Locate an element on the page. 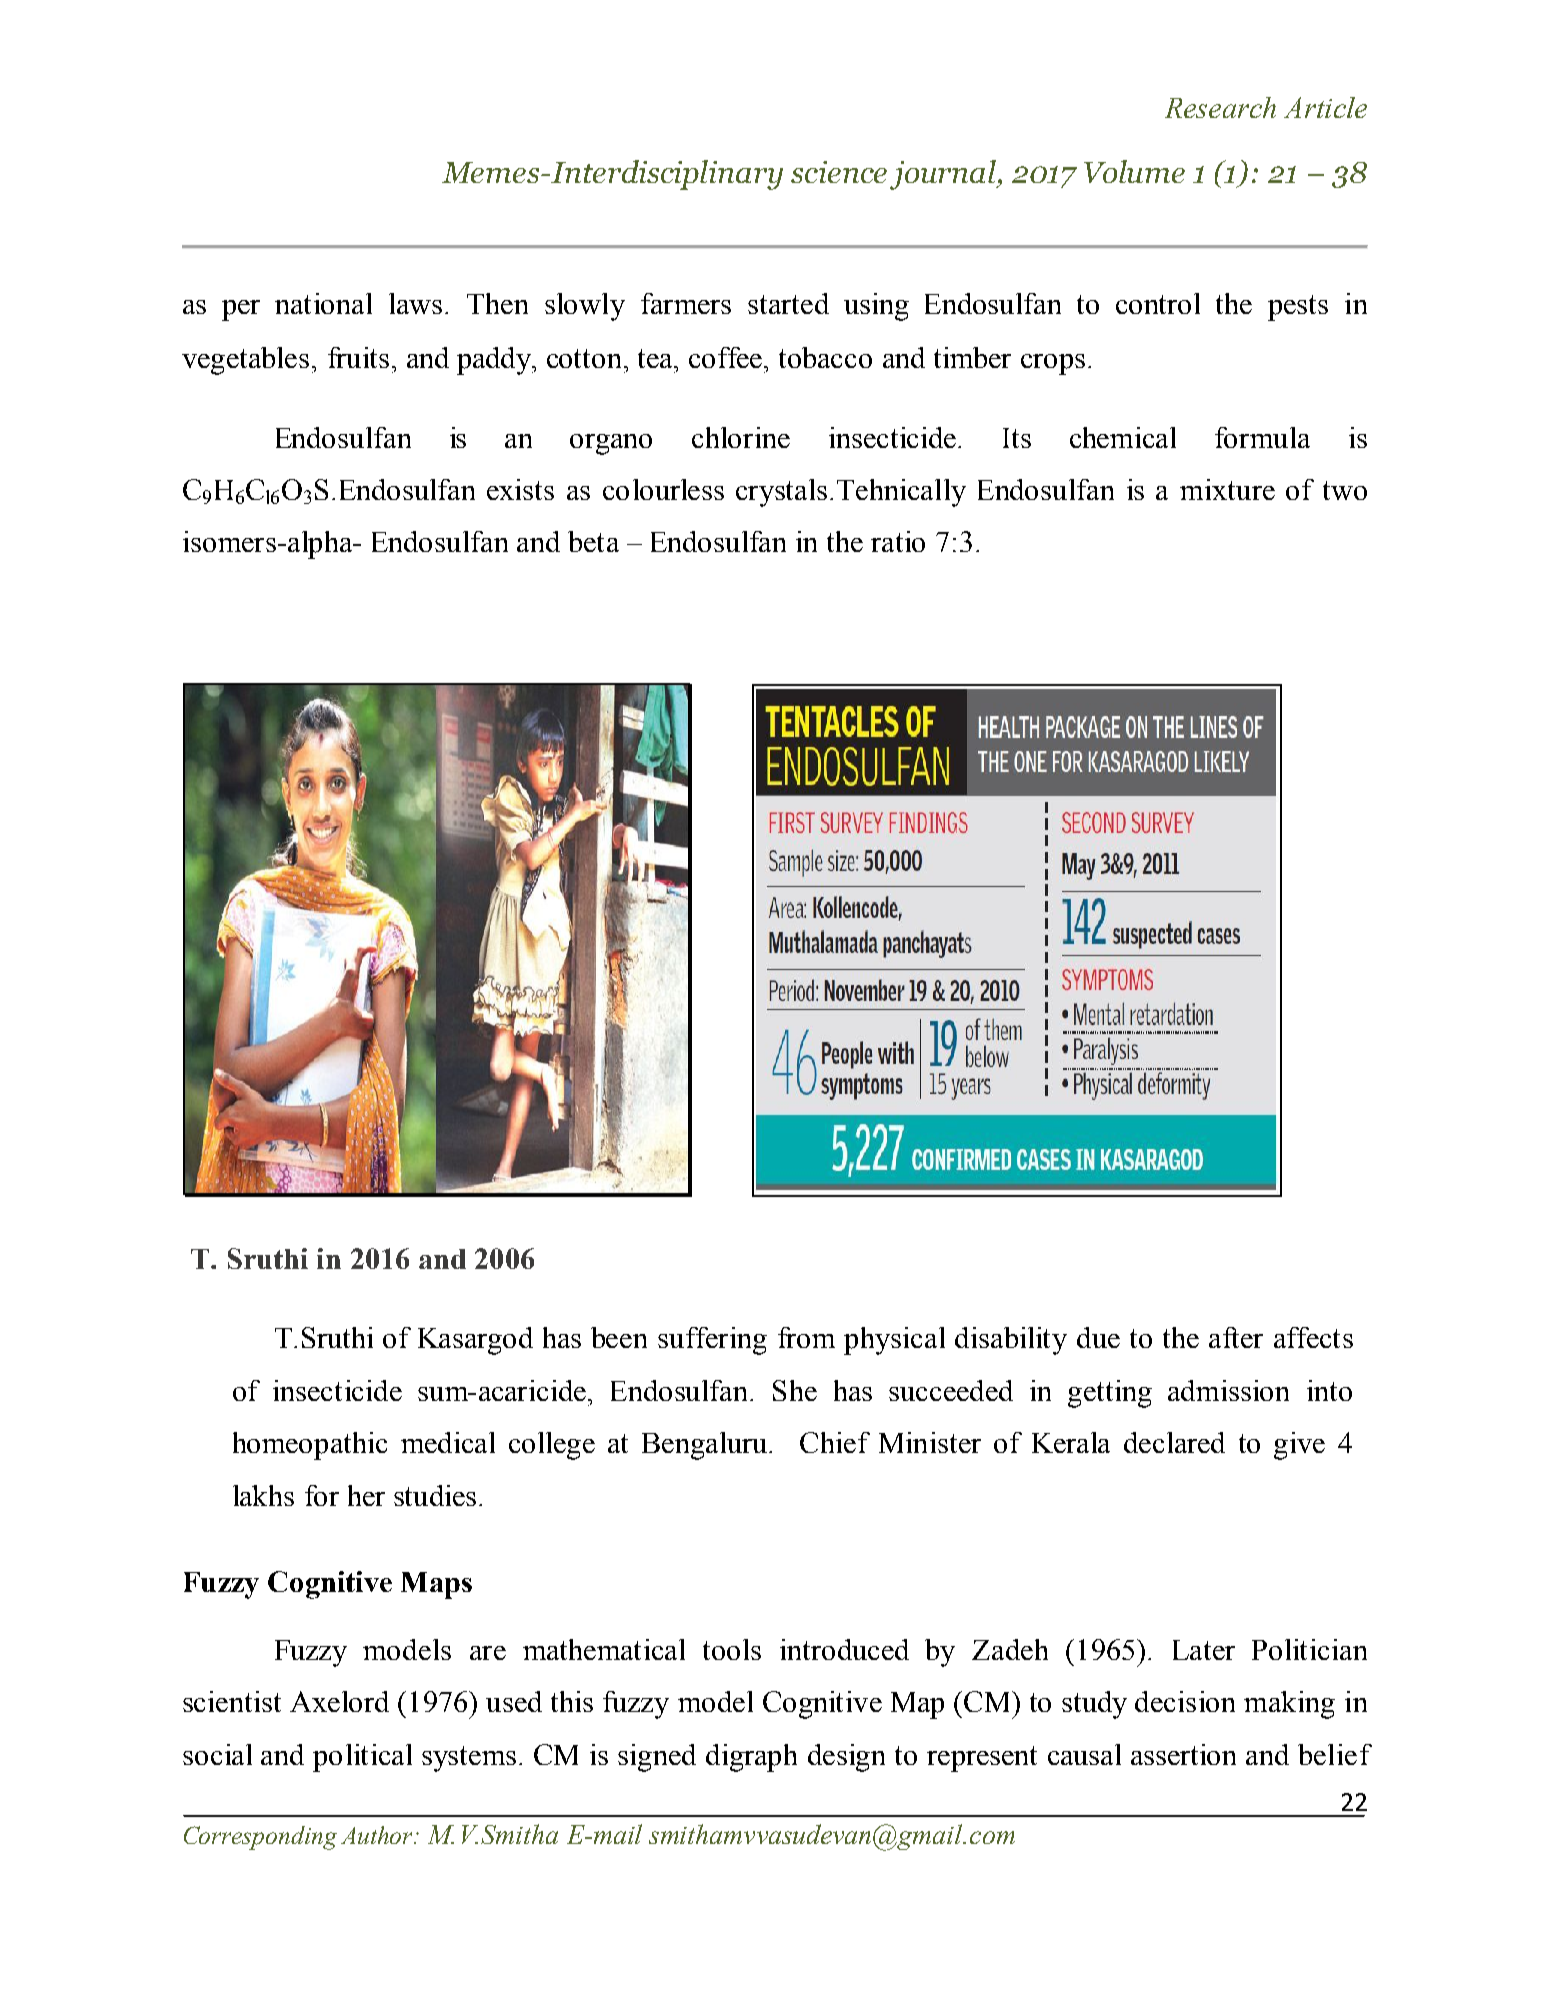 This image has width=1550, height=2006. national is located at coordinates (323, 303).
